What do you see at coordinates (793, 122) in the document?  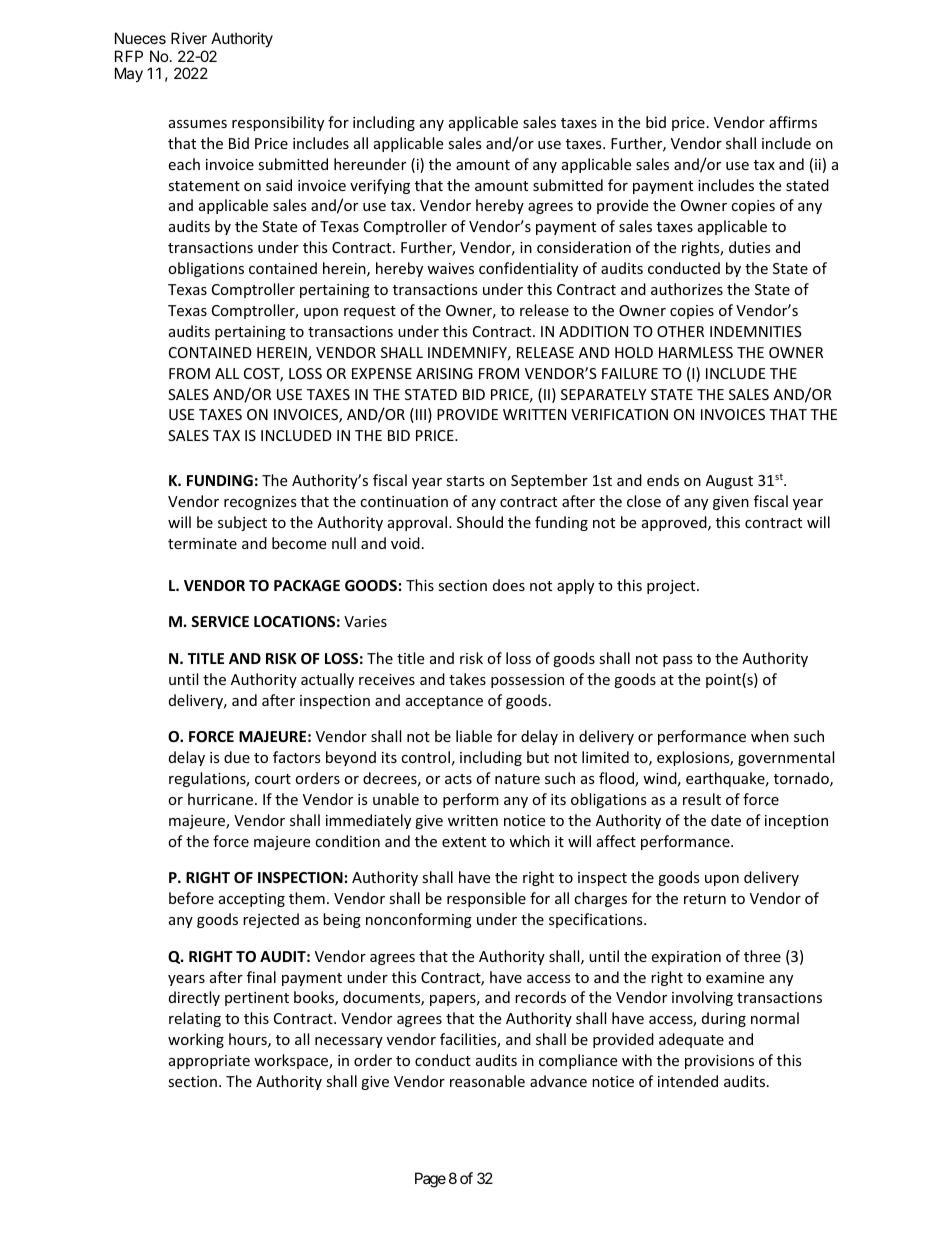 I see `affirms` at bounding box center [793, 122].
